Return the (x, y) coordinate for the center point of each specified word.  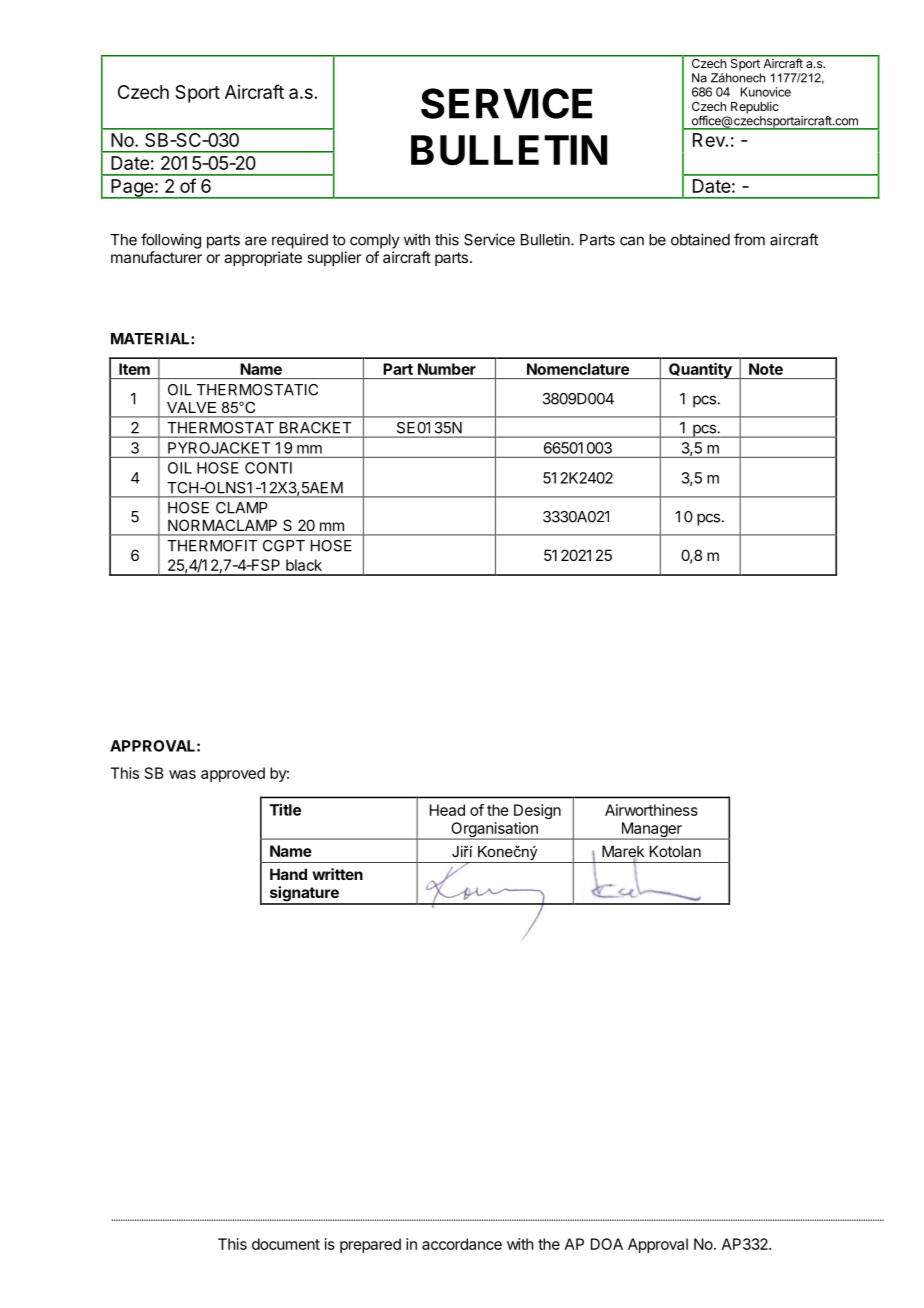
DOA (607, 1244)
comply (375, 241)
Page (132, 189)
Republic (755, 107)
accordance (462, 1244)
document (286, 1244)
